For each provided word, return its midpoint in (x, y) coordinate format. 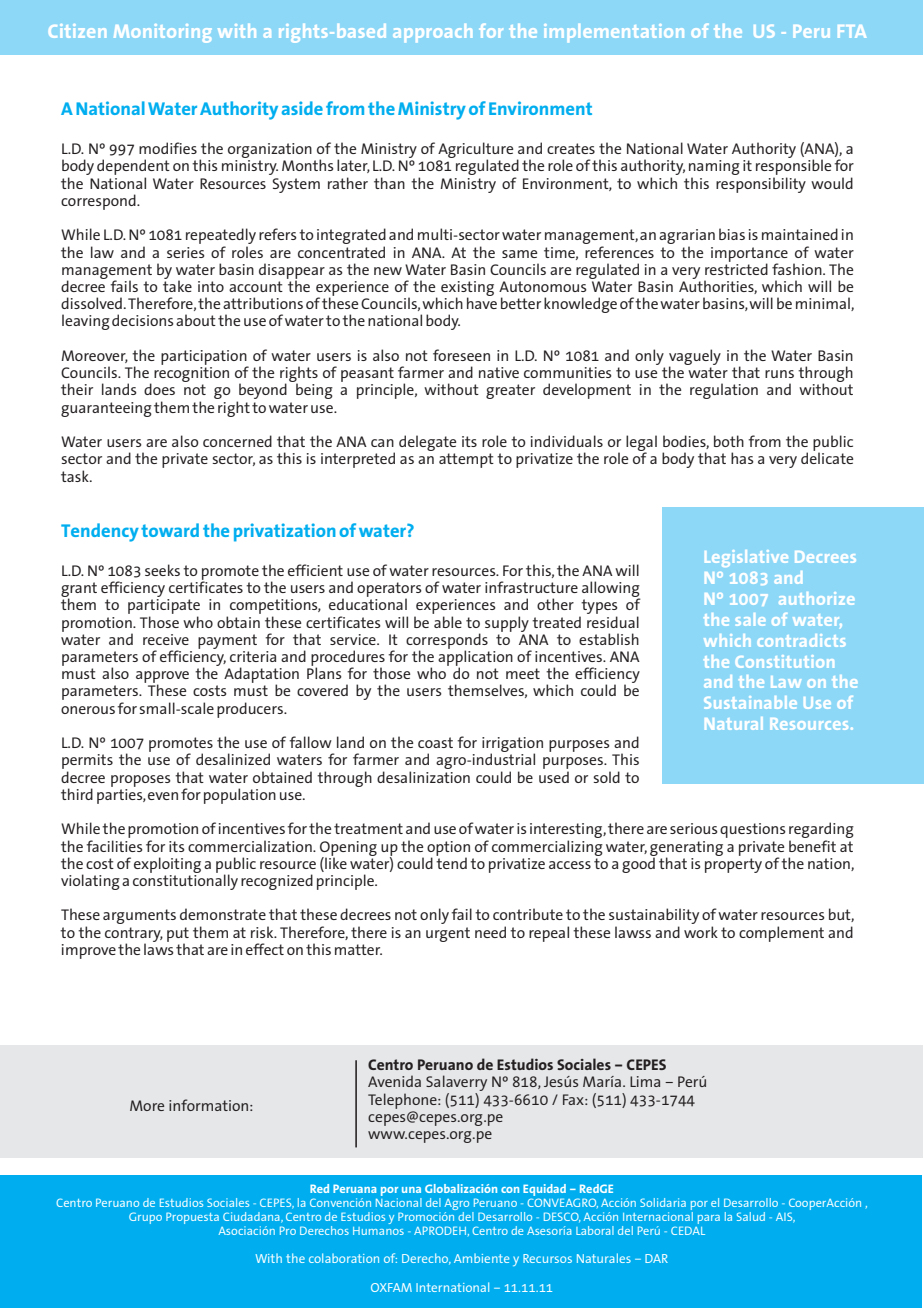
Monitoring (162, 33)
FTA (852, 31)
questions (753, 830)
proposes (141, 781)
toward (170, 530)
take (177, 285)
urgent (448, 934)
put (178, 935)
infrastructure (531, 587)
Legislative (746, 558)
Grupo (145, 1218)
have (482, 302)
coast (435, 742)
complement (781, 934)
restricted (736, 268)
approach (432, 33)
